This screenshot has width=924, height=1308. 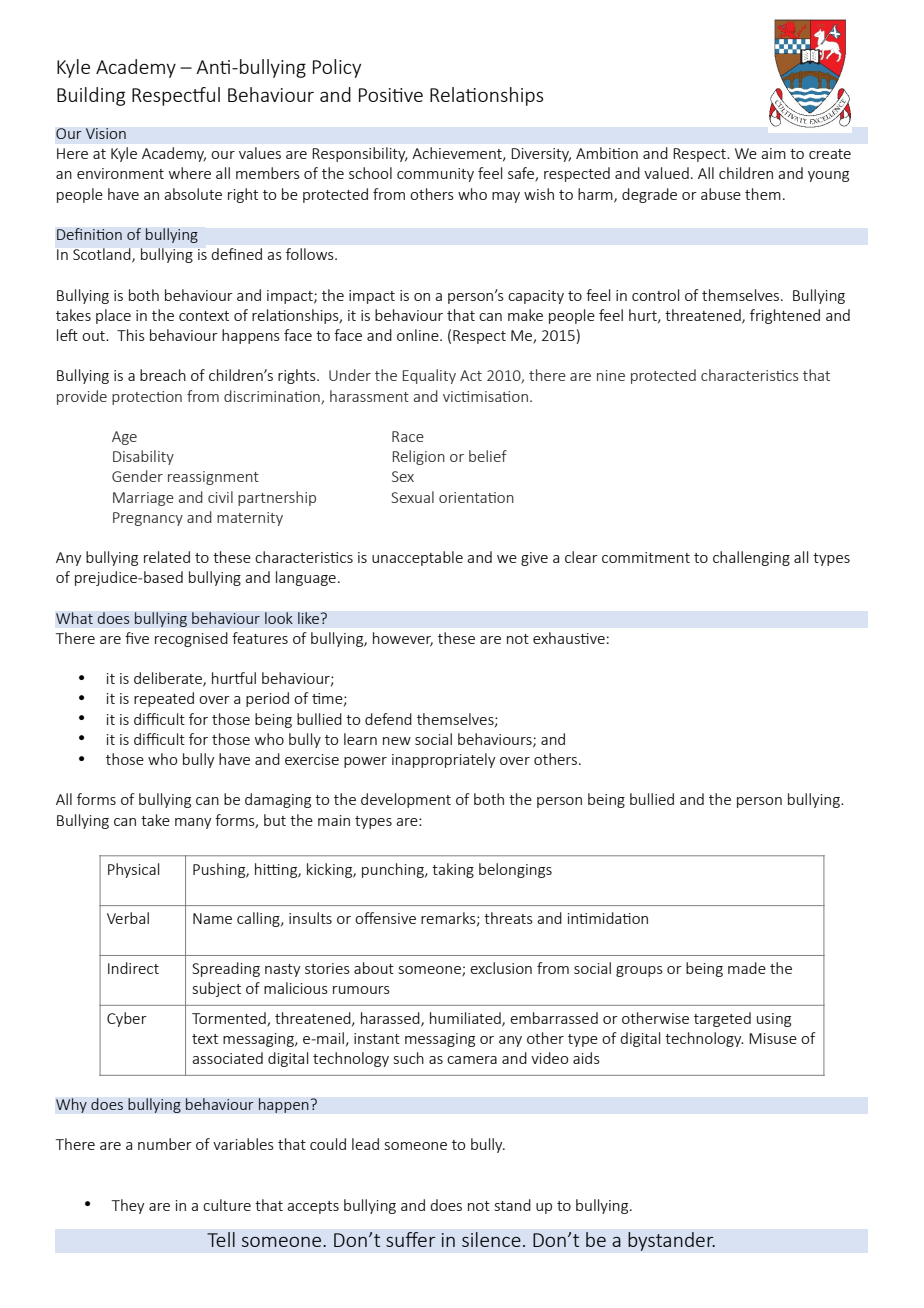 What do you see at coordinates (106, 133) in the screenshot?
I see `Vision` at bounding box center [106, 133].
